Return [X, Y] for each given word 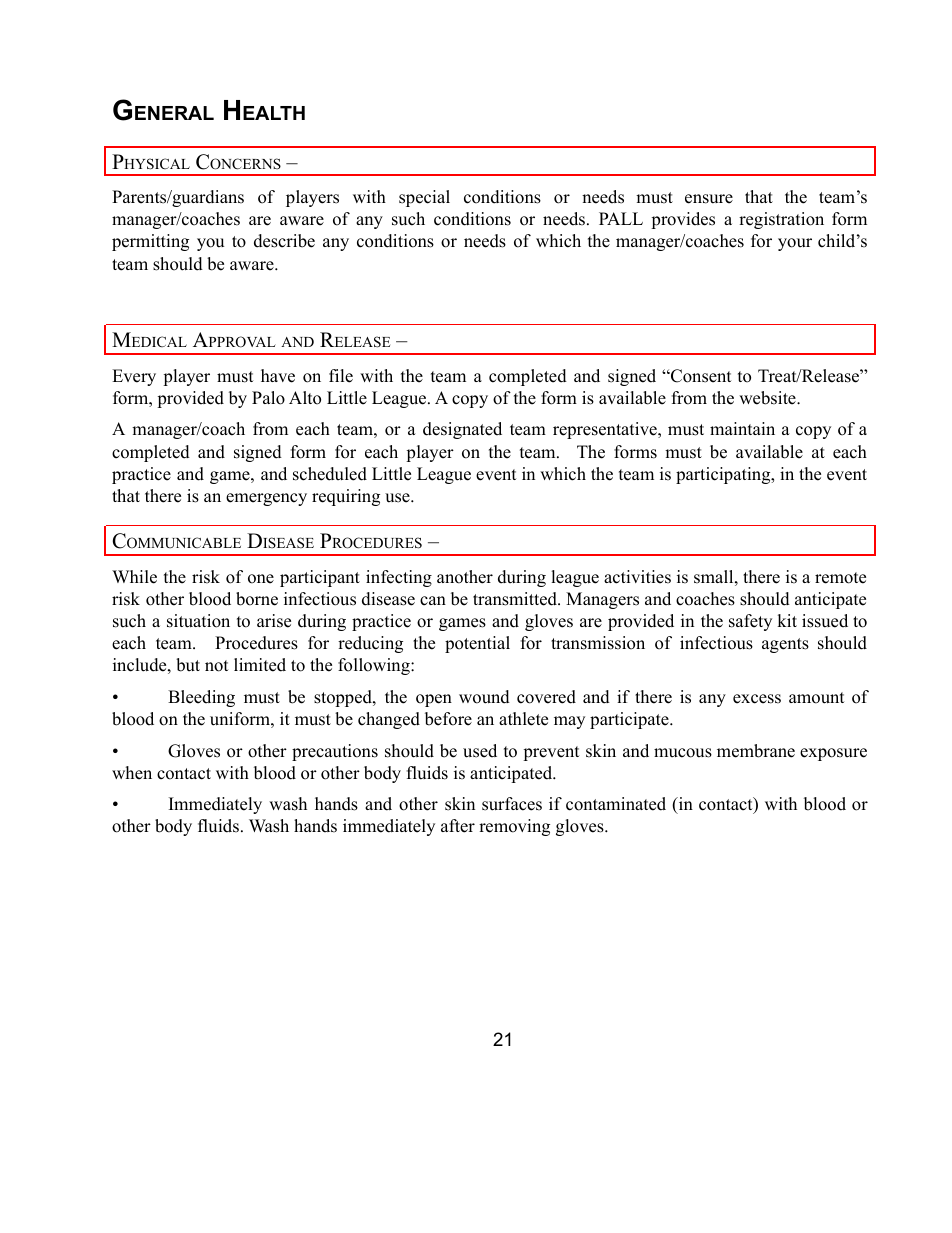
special [424, 198]
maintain [742, 428]
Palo [268, 398]
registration [781, 220]
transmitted [516, 599]
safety [750, 622]
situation [198, 621]
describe [284, 241]
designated [462, 430]
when [132, 773]
